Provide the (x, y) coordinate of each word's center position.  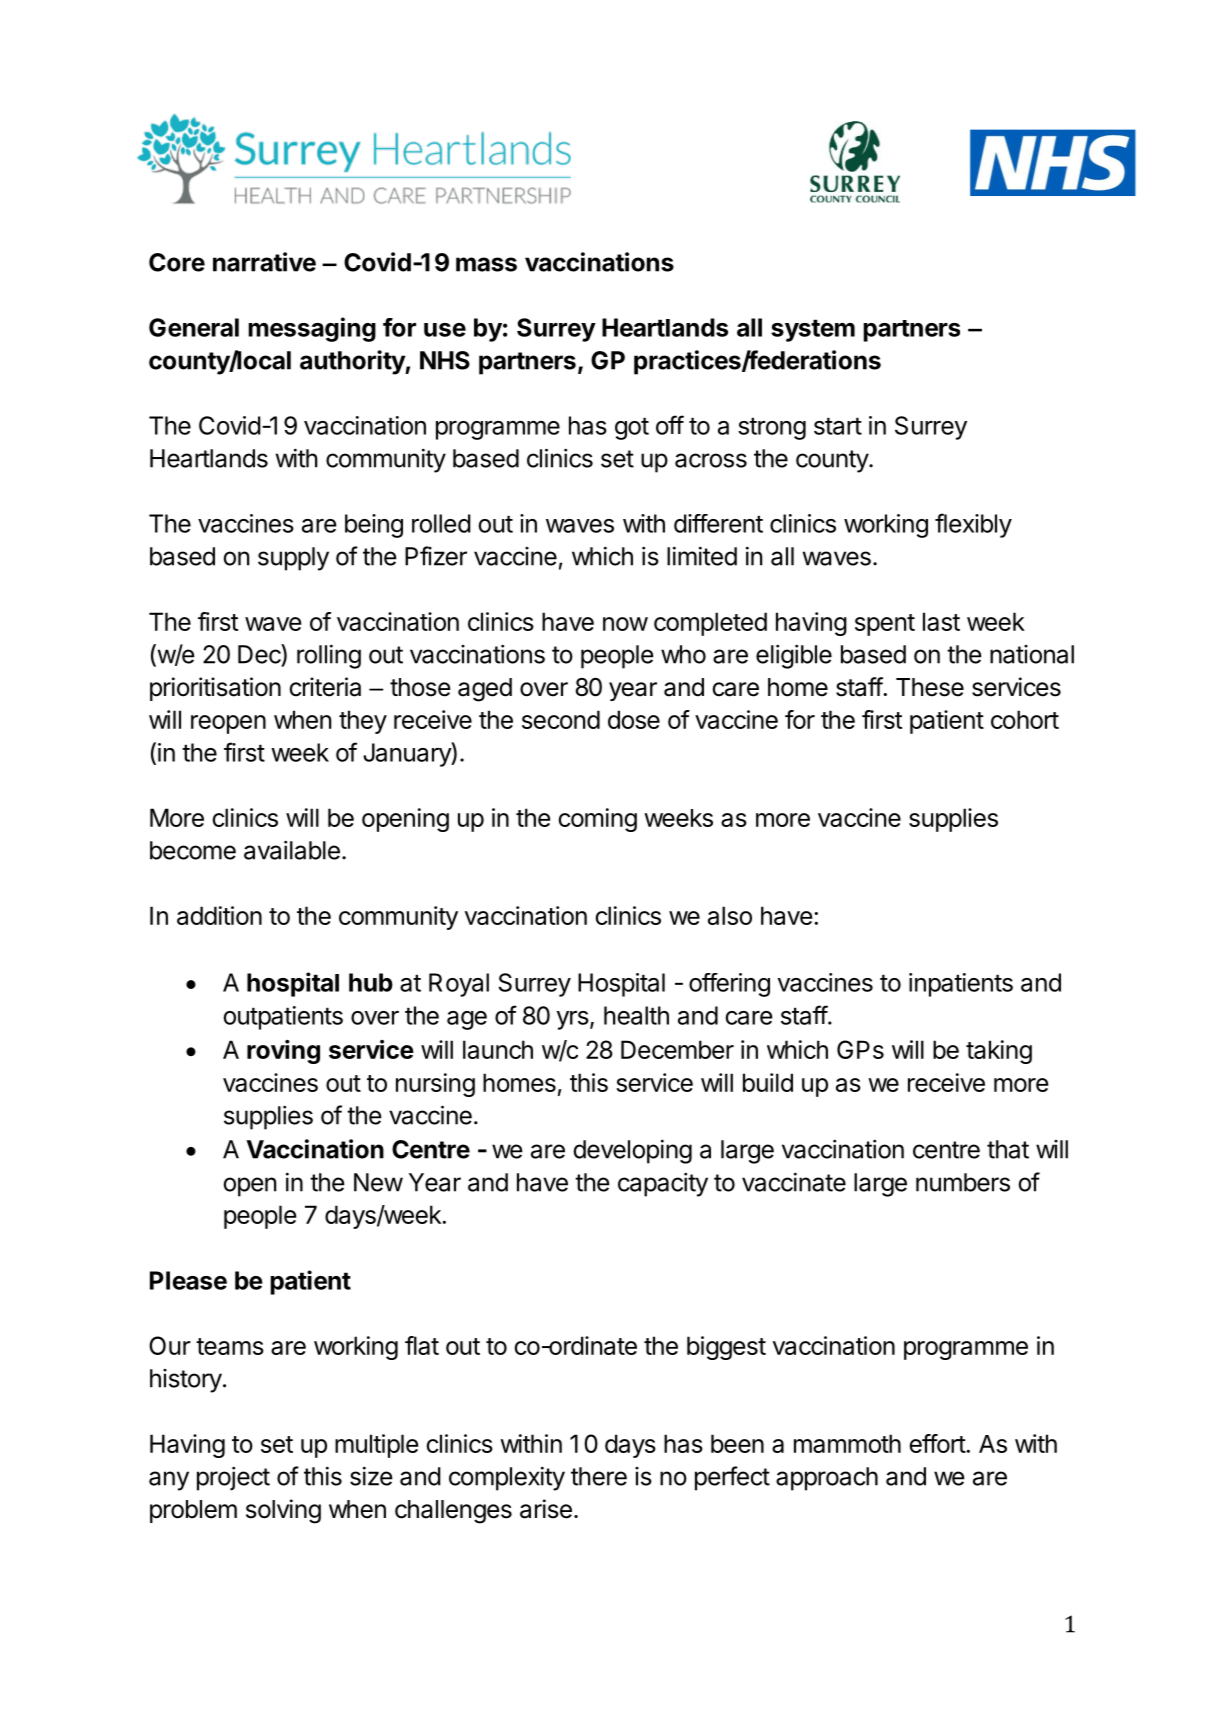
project (233, 1478)
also (730, 915)
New (378, 1182)
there (599, 1476)
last (941, 621)
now (625, 624)
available (292, 850)
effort (938, 1443)
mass (486, 264)
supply (293, 559)
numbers (963, 1182)
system (813, 330)
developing (632, 1151)
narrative (264, 262)
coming (598, 820)
